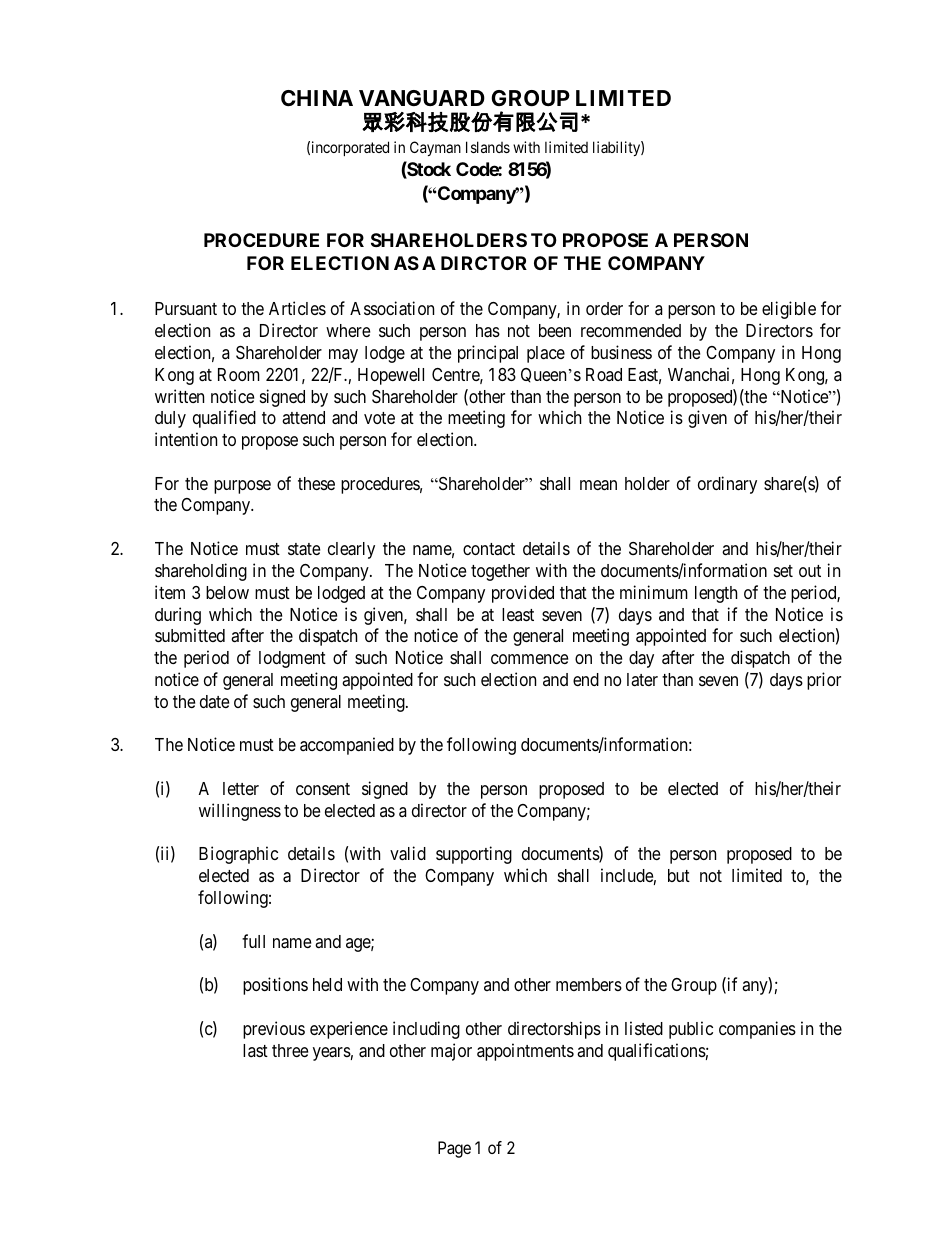 The image size is (952, 1233). Describe the element at coordinates (454, 1149) in the page. I see `Page` at that location.
